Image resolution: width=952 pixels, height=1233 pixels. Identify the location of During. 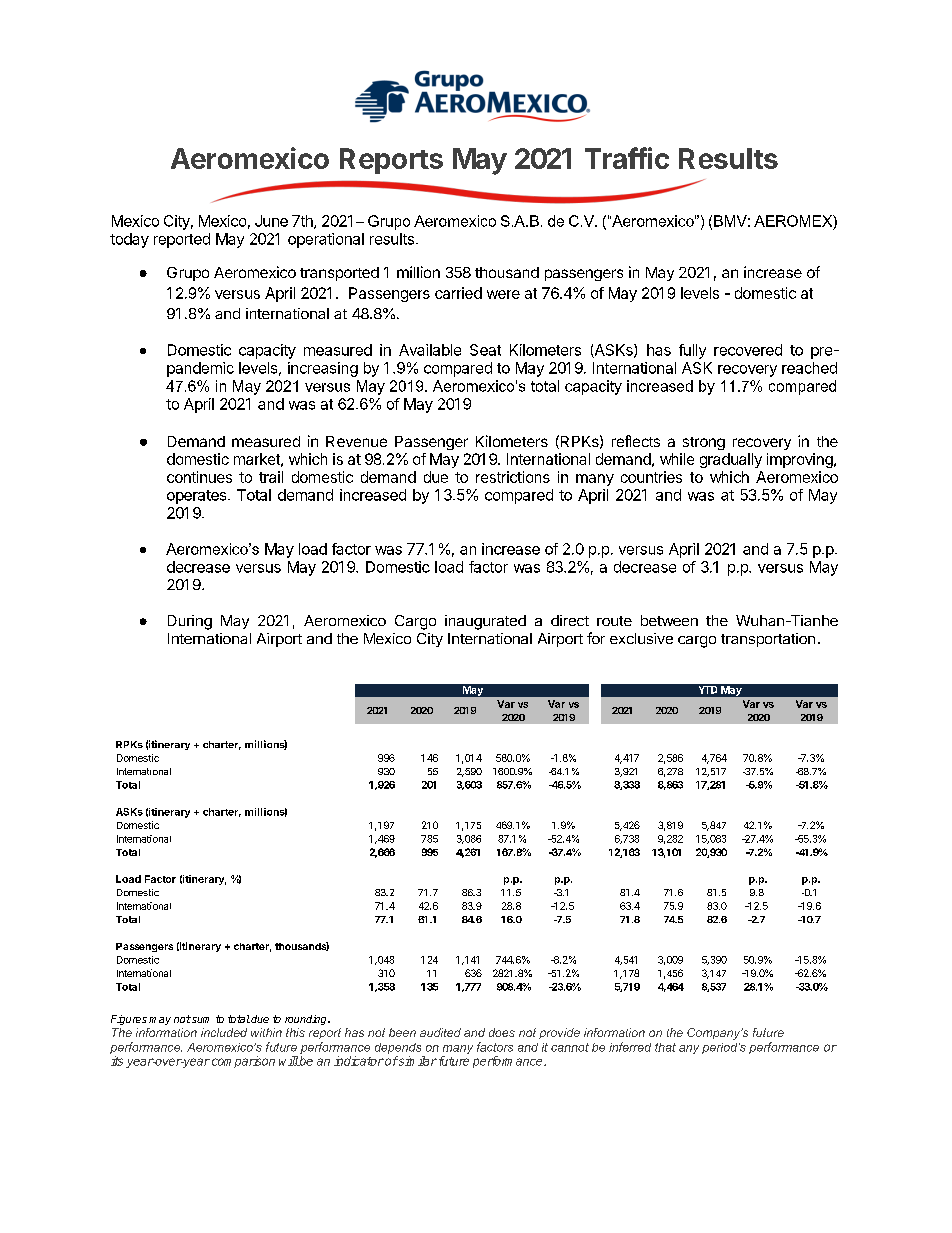
(190, 622).
